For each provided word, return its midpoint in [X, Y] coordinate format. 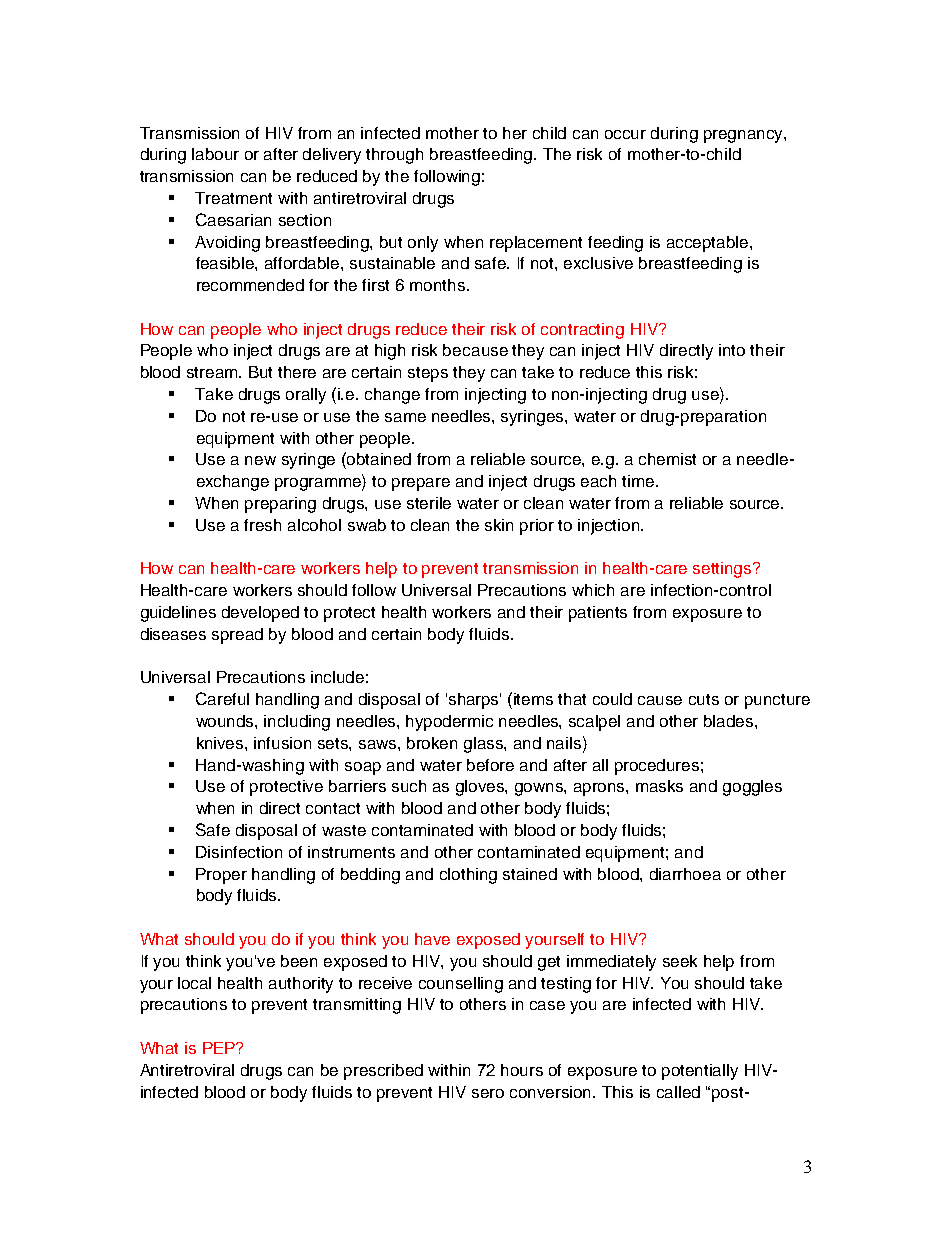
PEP [220, 1048]
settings [723, 570]
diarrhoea [685, 874]
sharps [475, 701]
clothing [468, 876]
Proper [221, 876]
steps [428, 374]
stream [213, 372]
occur [625, 134]
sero [488, 1093]
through [394, 156]
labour [215, 154]
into [732, 350]
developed [260, 614]
